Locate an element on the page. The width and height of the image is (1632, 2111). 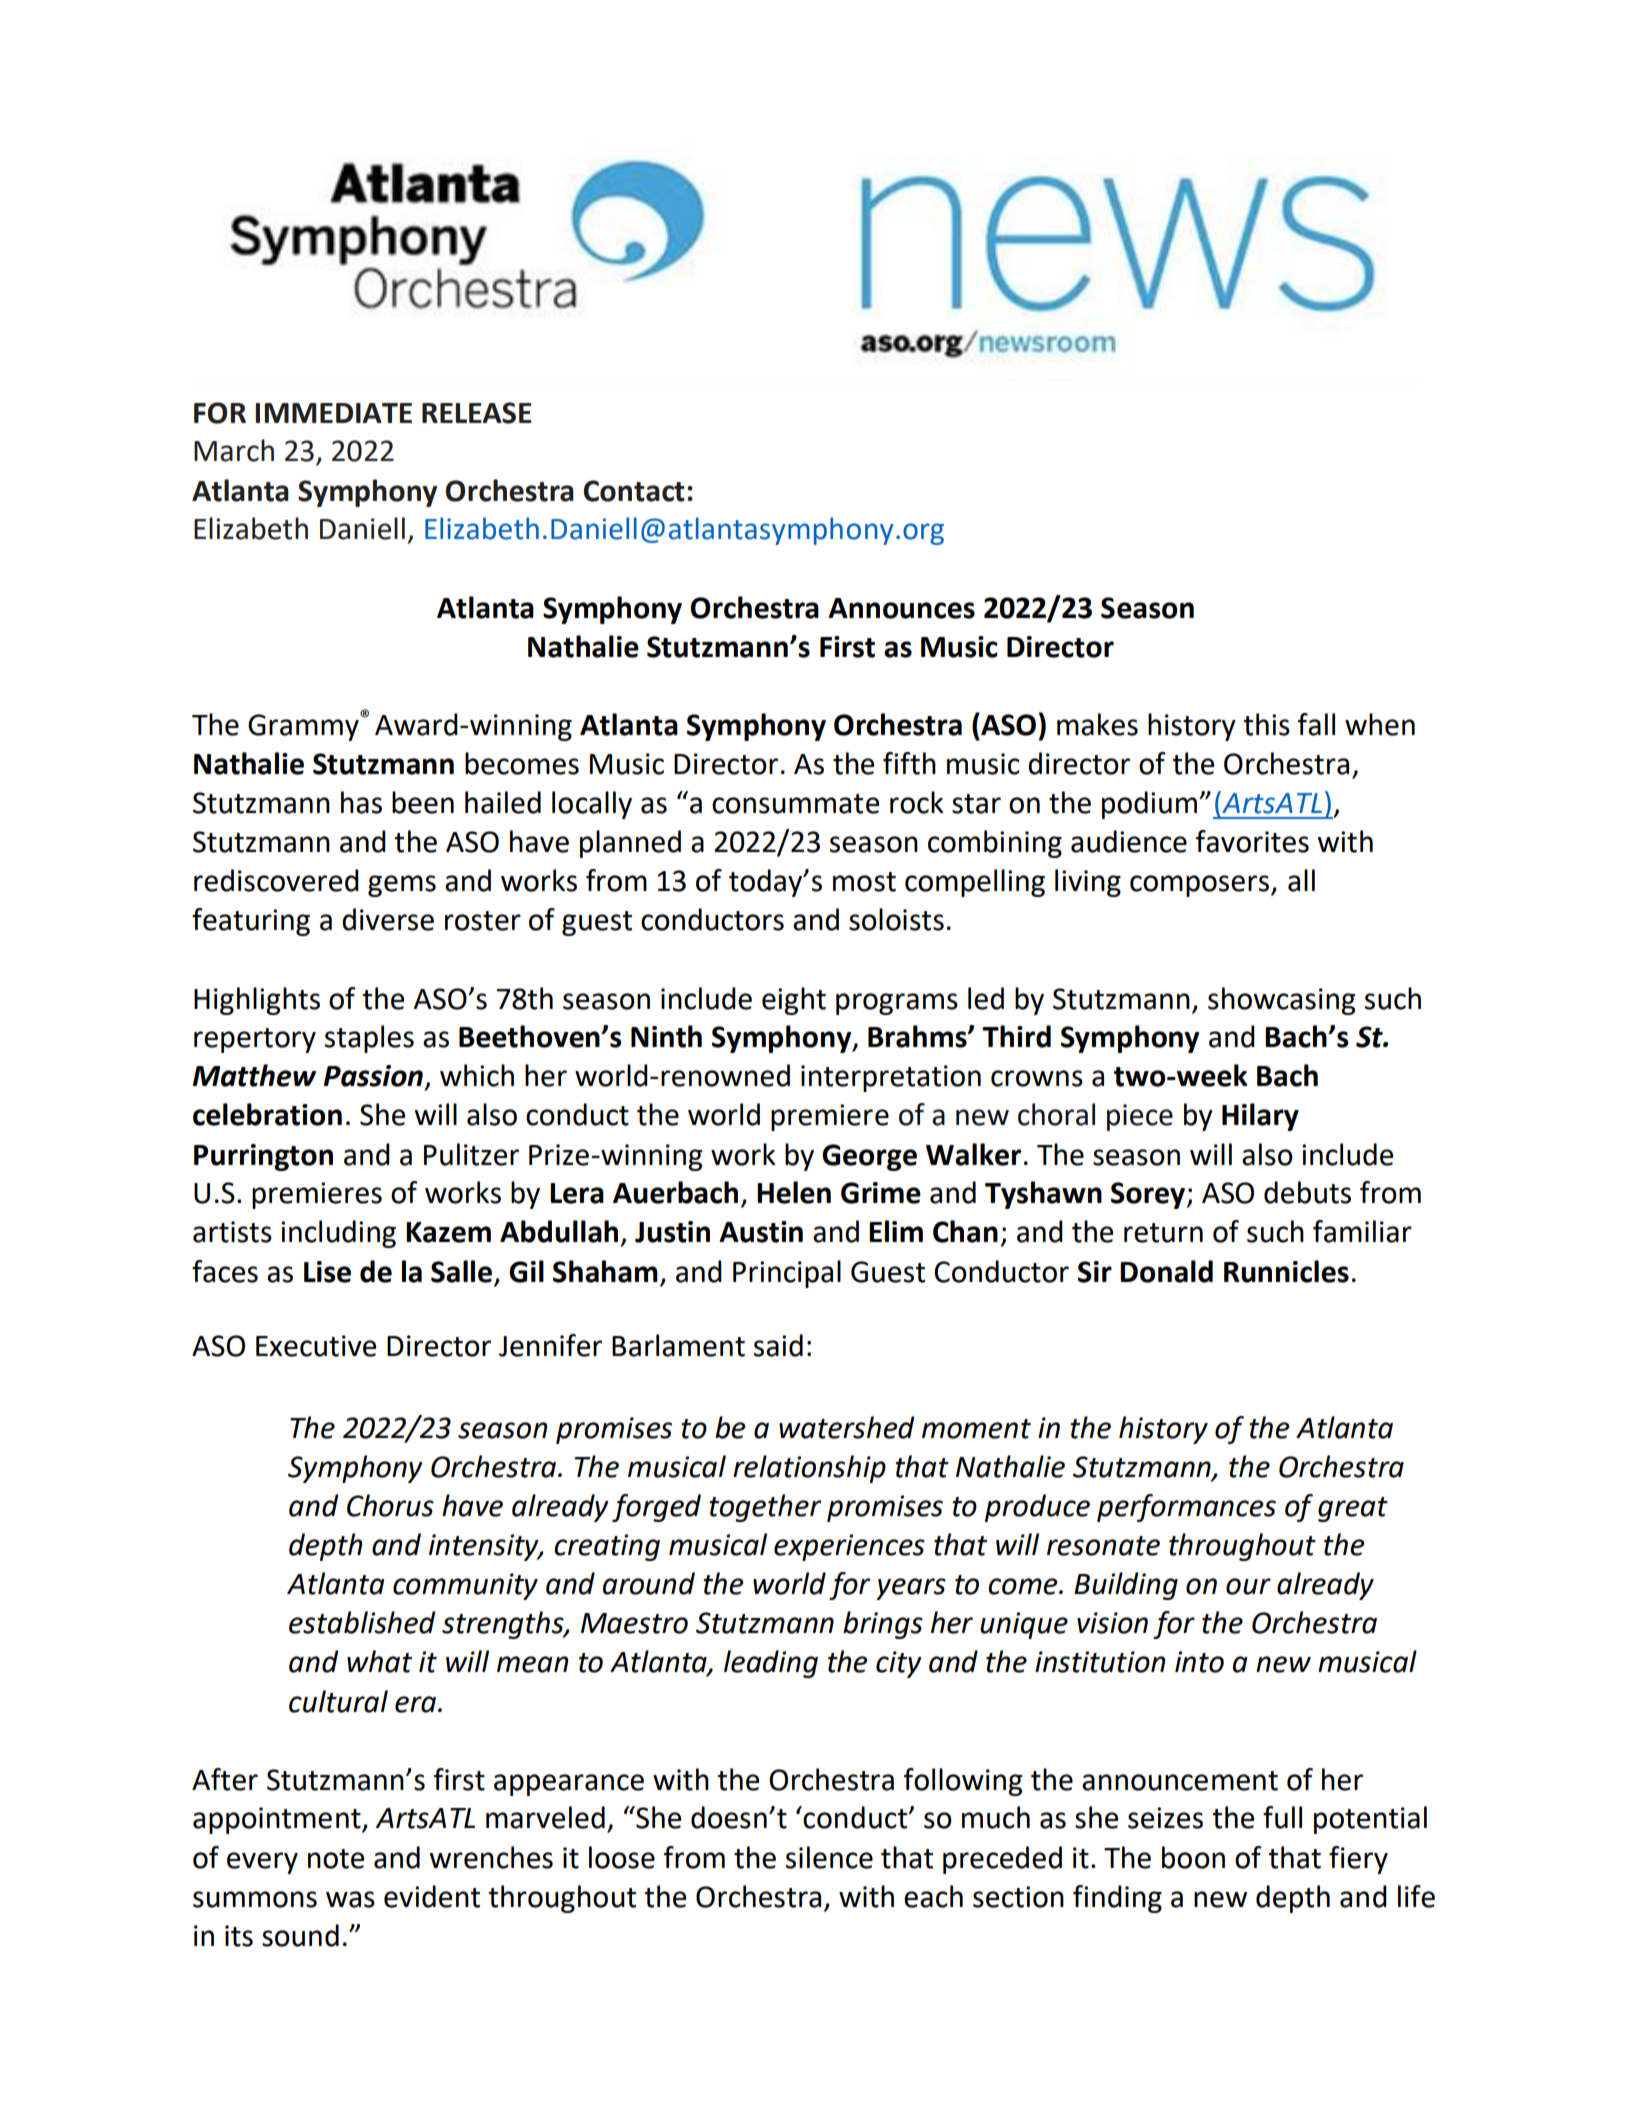
Contact is located at coordinates (634, 491).
